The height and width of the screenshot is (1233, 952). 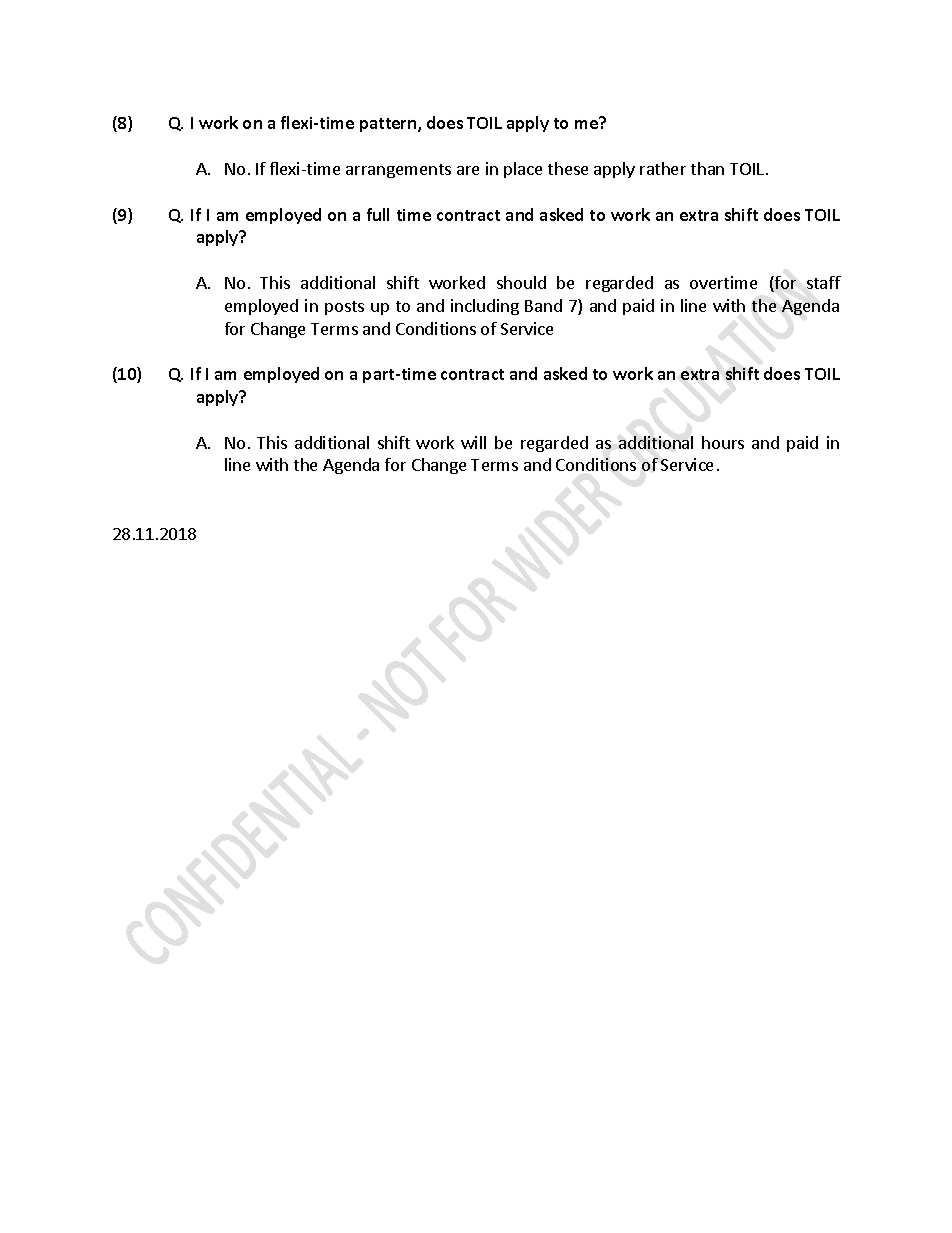 What do you see at coordinates (473, 442) in the screenshot?
I see `will` at bounding box center [473, 442].
